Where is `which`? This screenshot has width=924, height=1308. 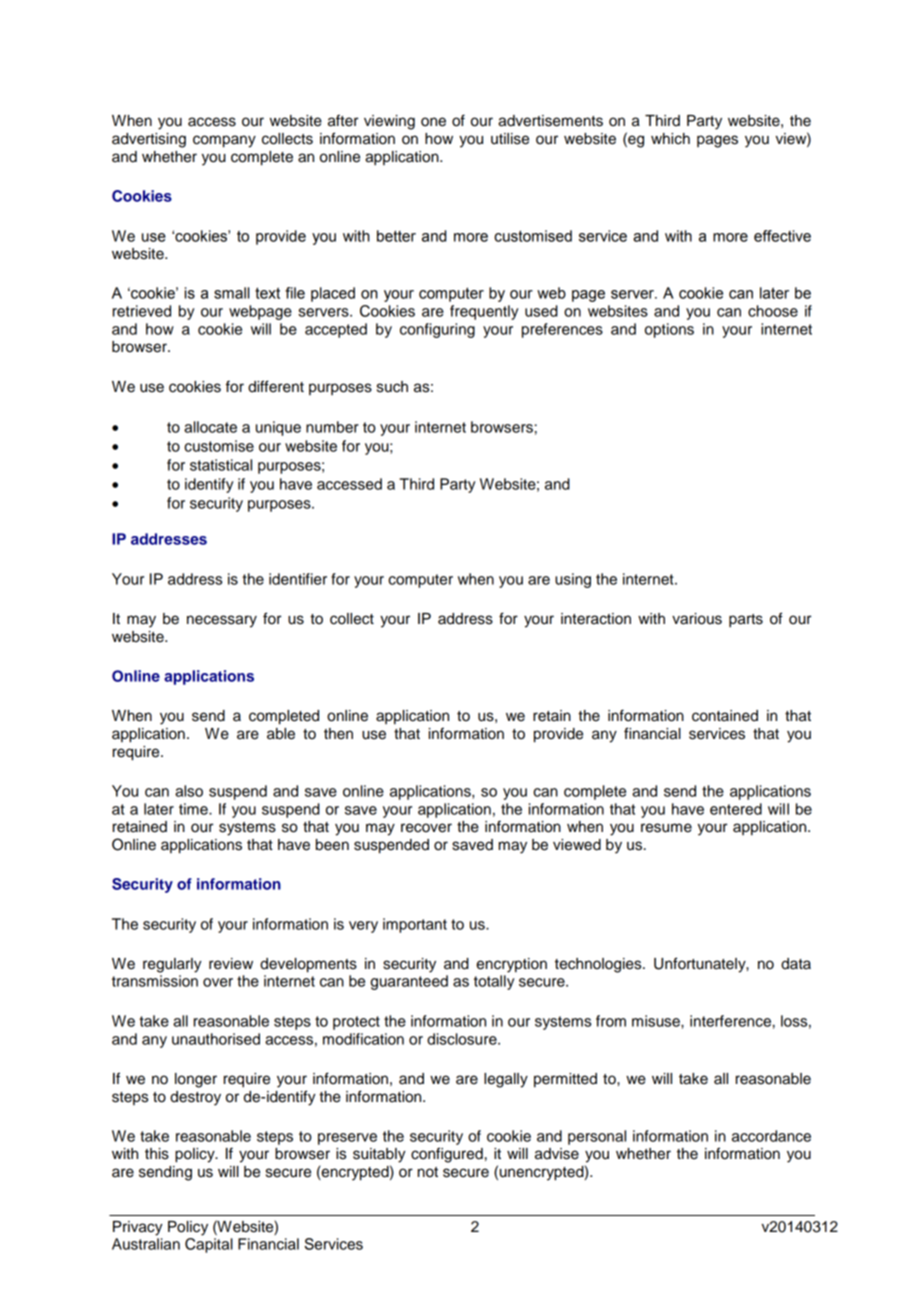
which is located at coordinates (670, 139).
